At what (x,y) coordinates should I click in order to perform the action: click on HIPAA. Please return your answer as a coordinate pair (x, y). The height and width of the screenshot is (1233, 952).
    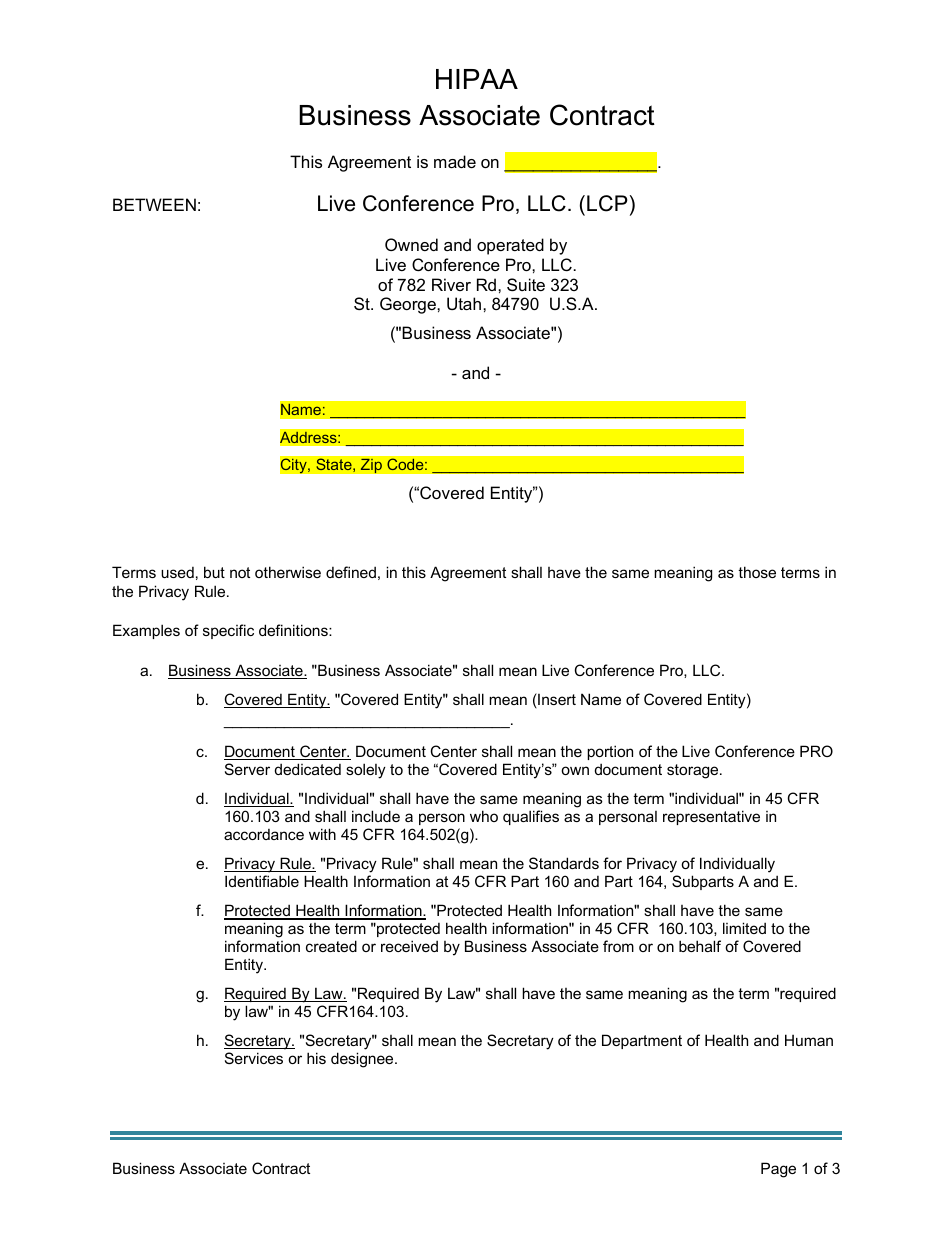
    Looking at the image, I should click on (477, 79).
